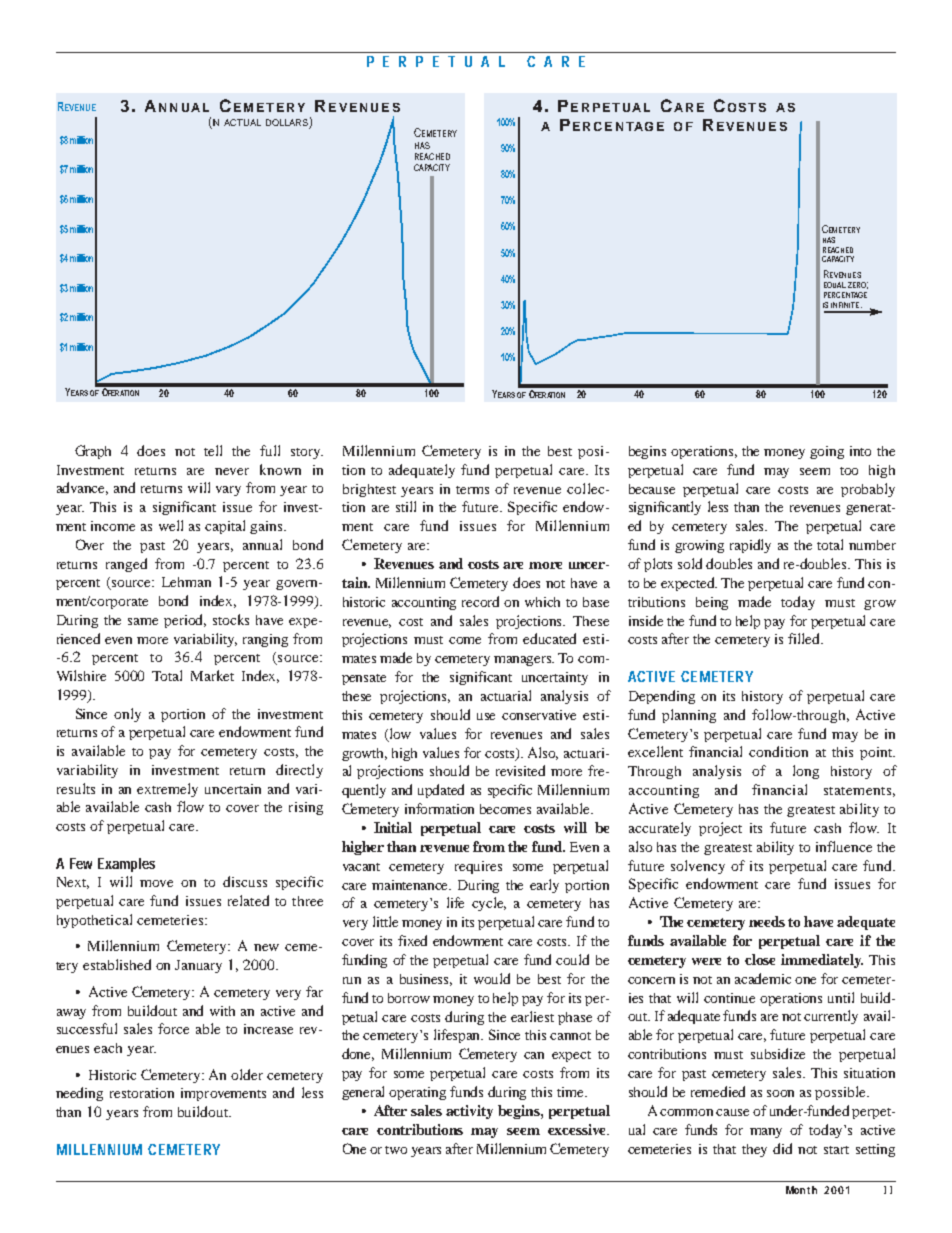 The width and height of the screenshot is (952, 1233). I want to click on well, so click(171, 525).
